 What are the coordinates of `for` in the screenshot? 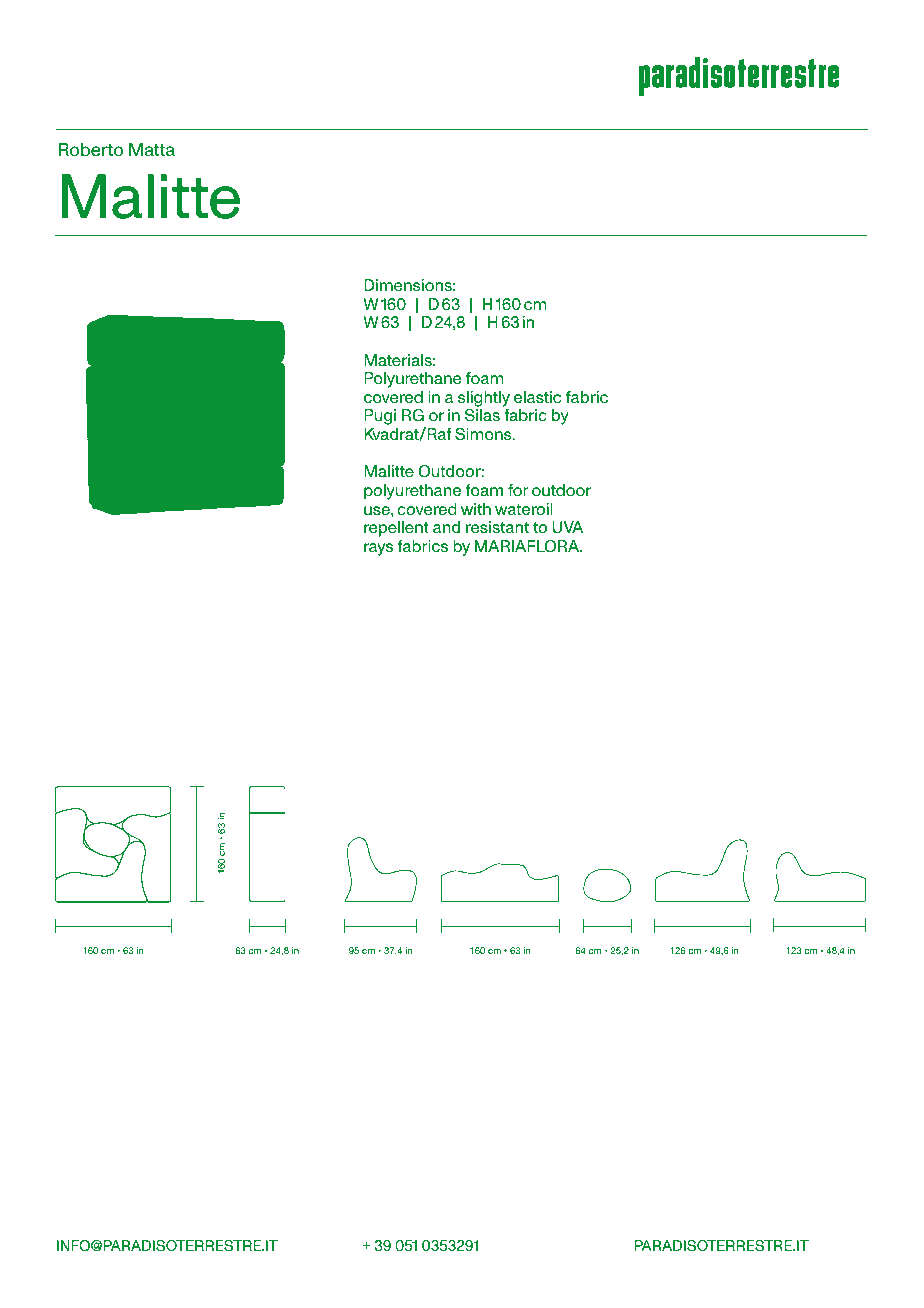 It's located at (518, 490).
